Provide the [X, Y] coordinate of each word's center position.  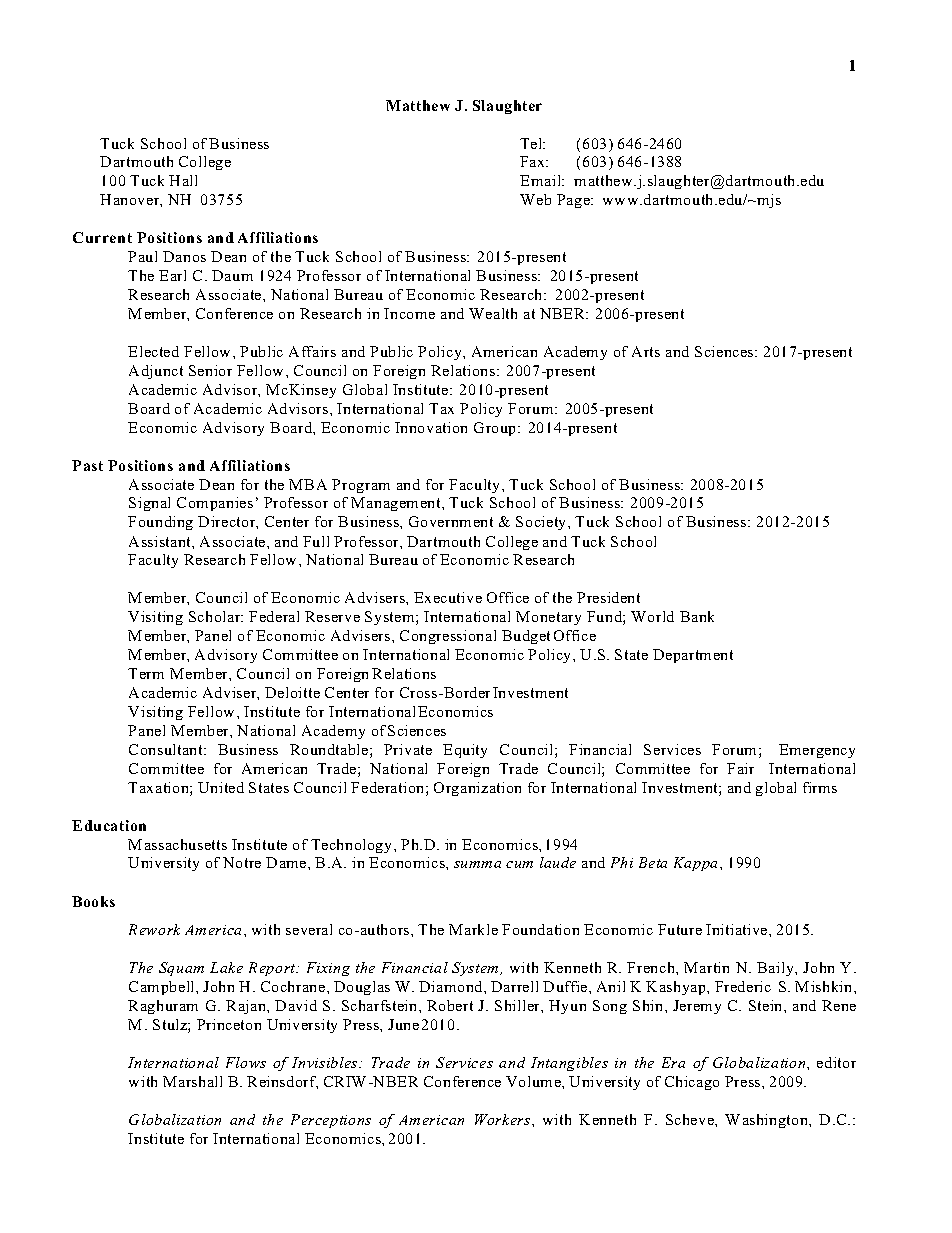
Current [102, 237]
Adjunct [156, 372]
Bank [697, 616]
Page [574, 201]
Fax [533, 161]
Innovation [431, 427]
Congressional [448, 637]
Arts [646, 351]
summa [477, 864]
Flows [246, 1062]
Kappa [697, 864]
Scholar [216, 616]
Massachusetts [177, 844]
